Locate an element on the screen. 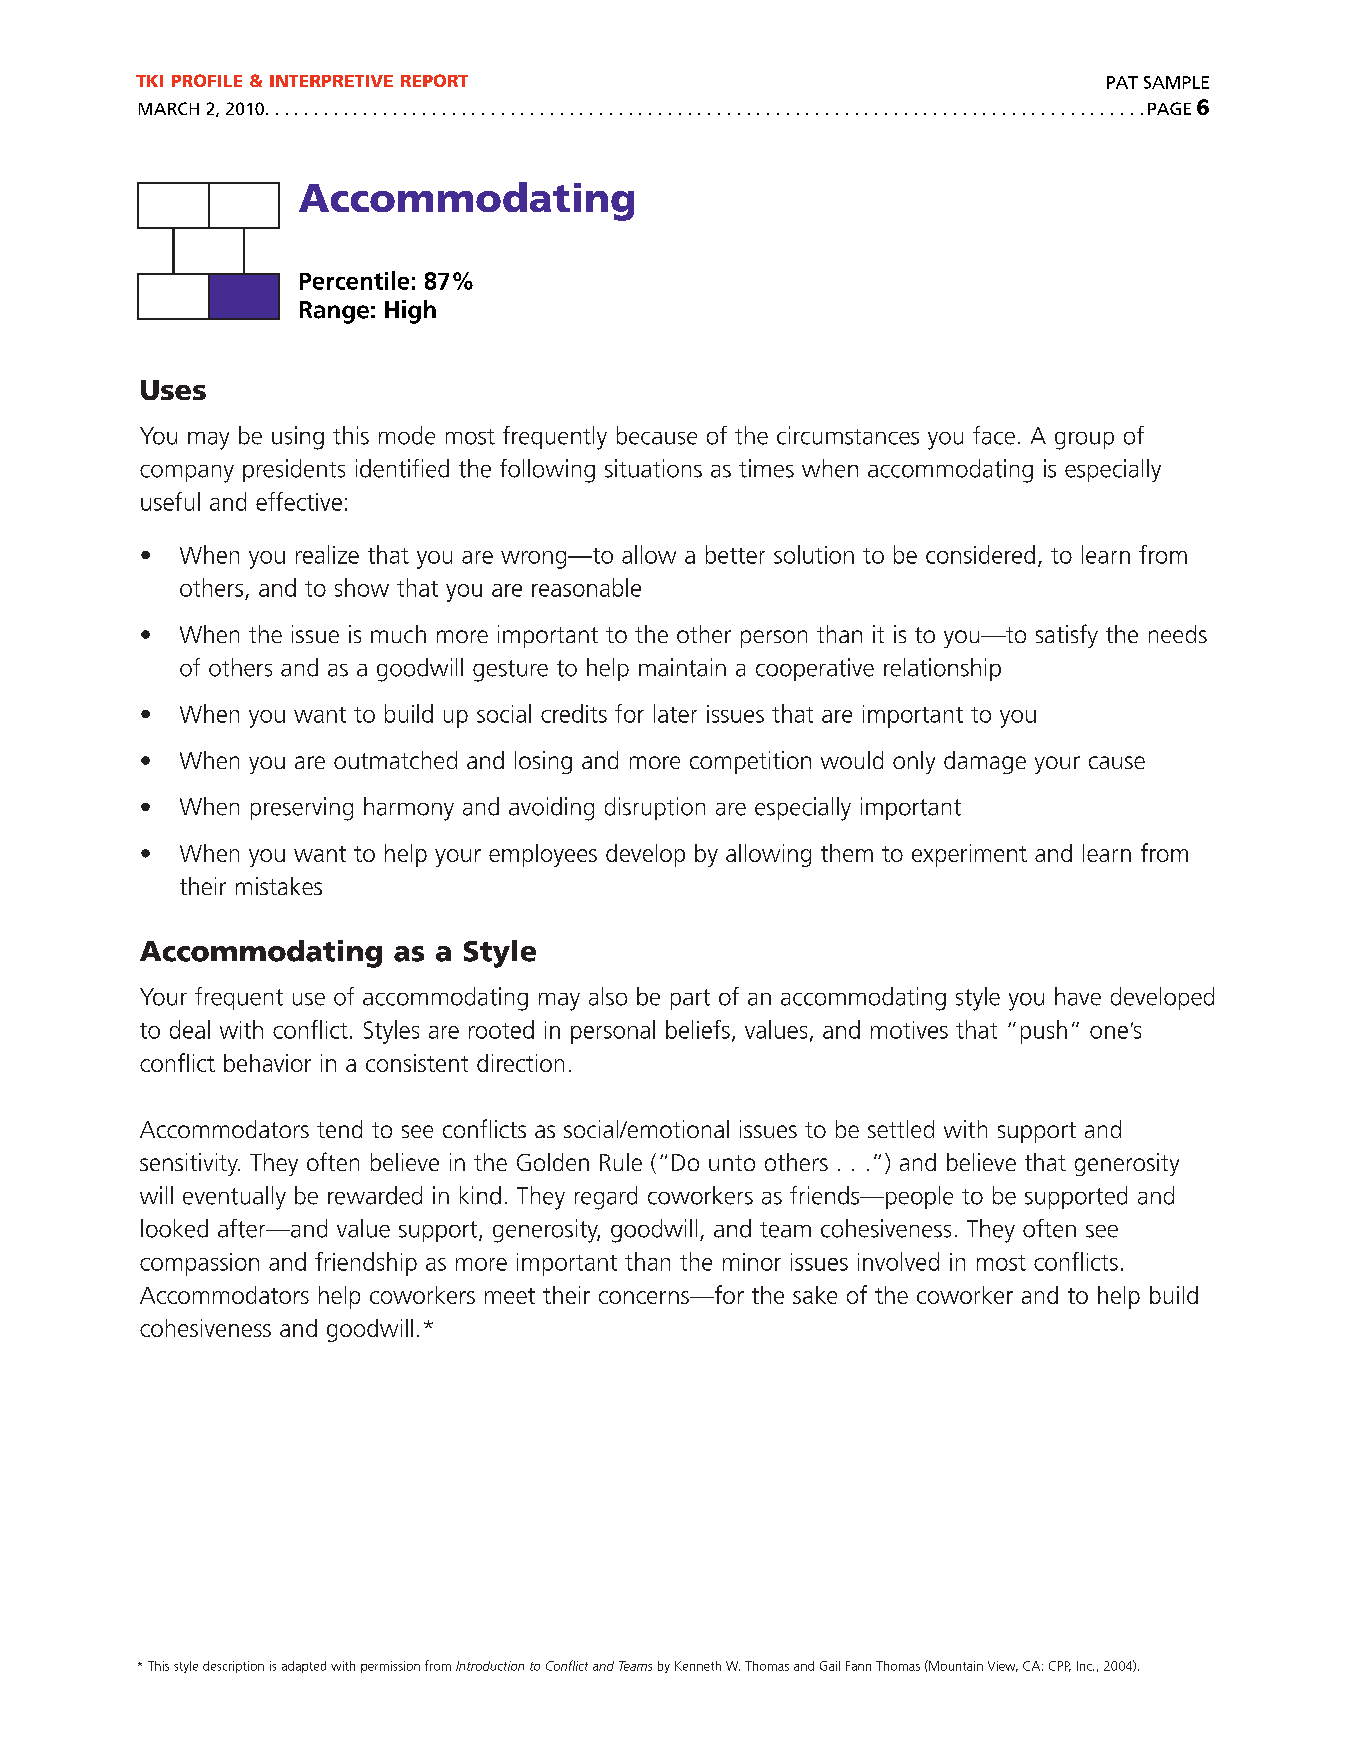 The image size is (1352, 1750). involved is located at coordinates (898, 1261).
